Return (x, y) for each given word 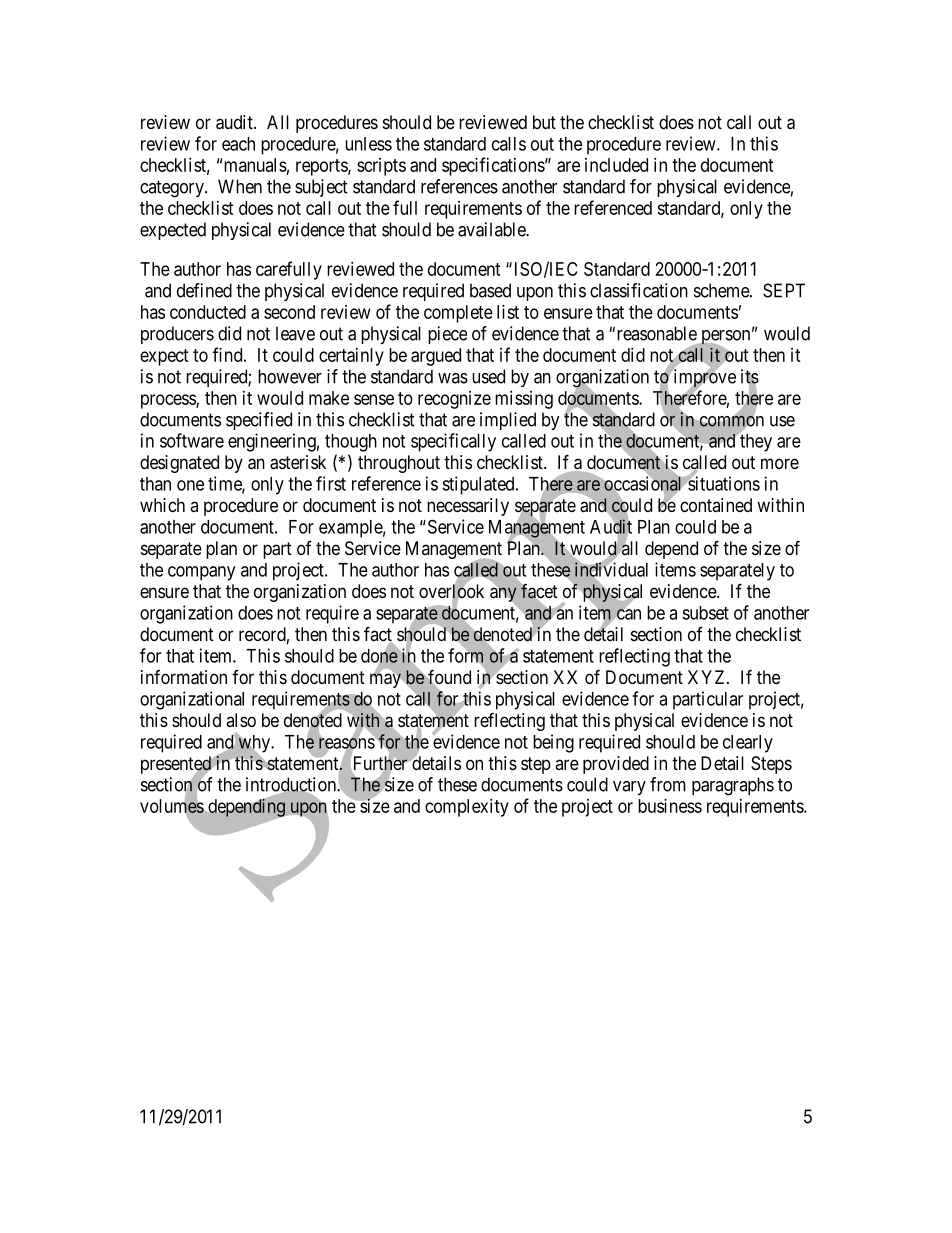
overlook (451, 592)
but (544, 122)
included (616, 165)
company (201, 573)
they (755, 442)
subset (705, 613)
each (238, 144)
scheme (722, 290)
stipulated (479, 485)
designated (179, 464)
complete (458, 314)
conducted (208, 312)
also (241, 720)
